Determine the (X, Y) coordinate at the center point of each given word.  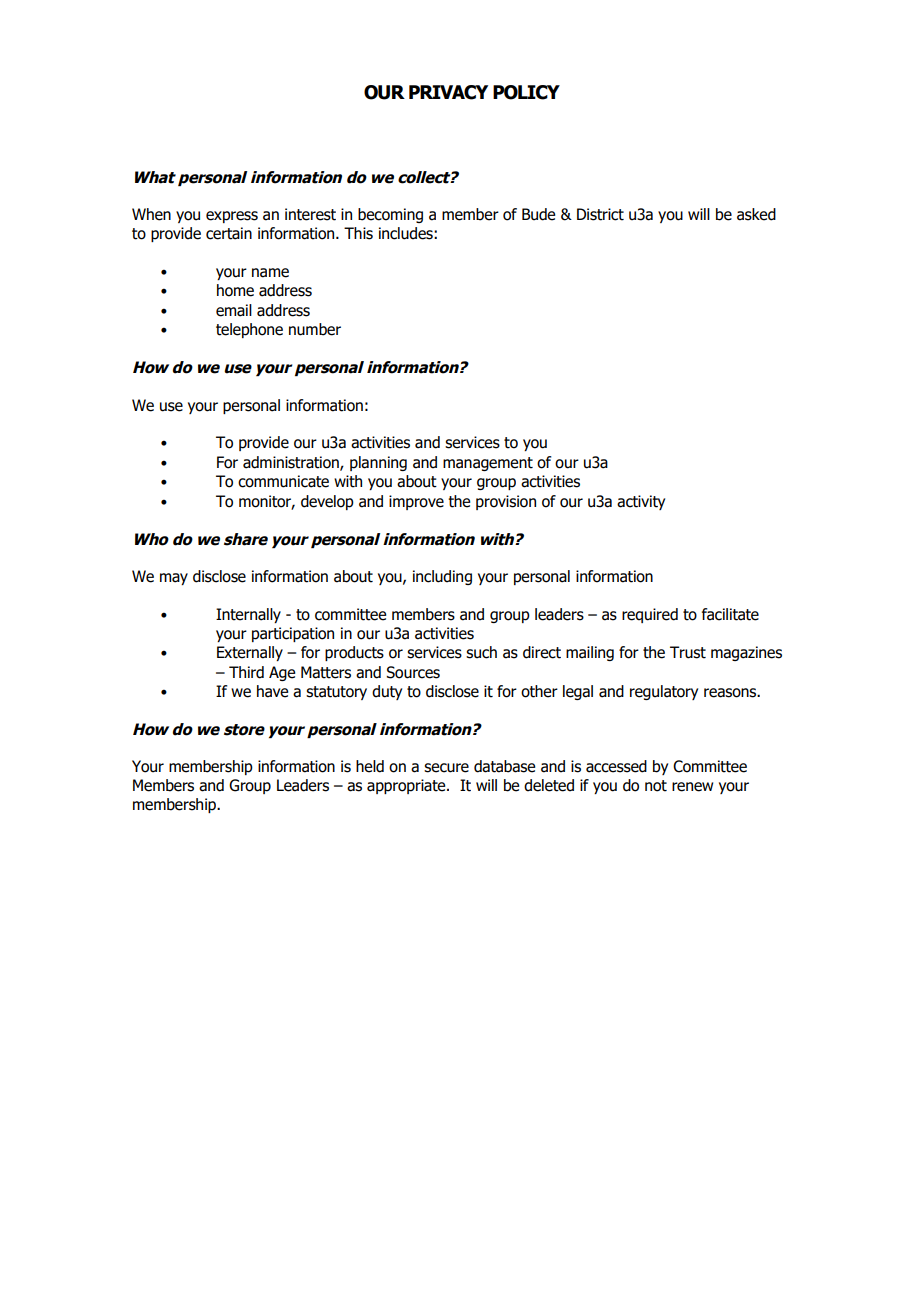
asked (756, 214)
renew (692, 787)
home (235, 290)
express (232, 217)
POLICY (526, 92)
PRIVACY (448, 92)
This (358, 233)
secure (446, 768)
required (650, 615)
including (442, 577)
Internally (248, 615)
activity (641, 502)
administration (292, 463)
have (272, 691)
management (488, 464)
